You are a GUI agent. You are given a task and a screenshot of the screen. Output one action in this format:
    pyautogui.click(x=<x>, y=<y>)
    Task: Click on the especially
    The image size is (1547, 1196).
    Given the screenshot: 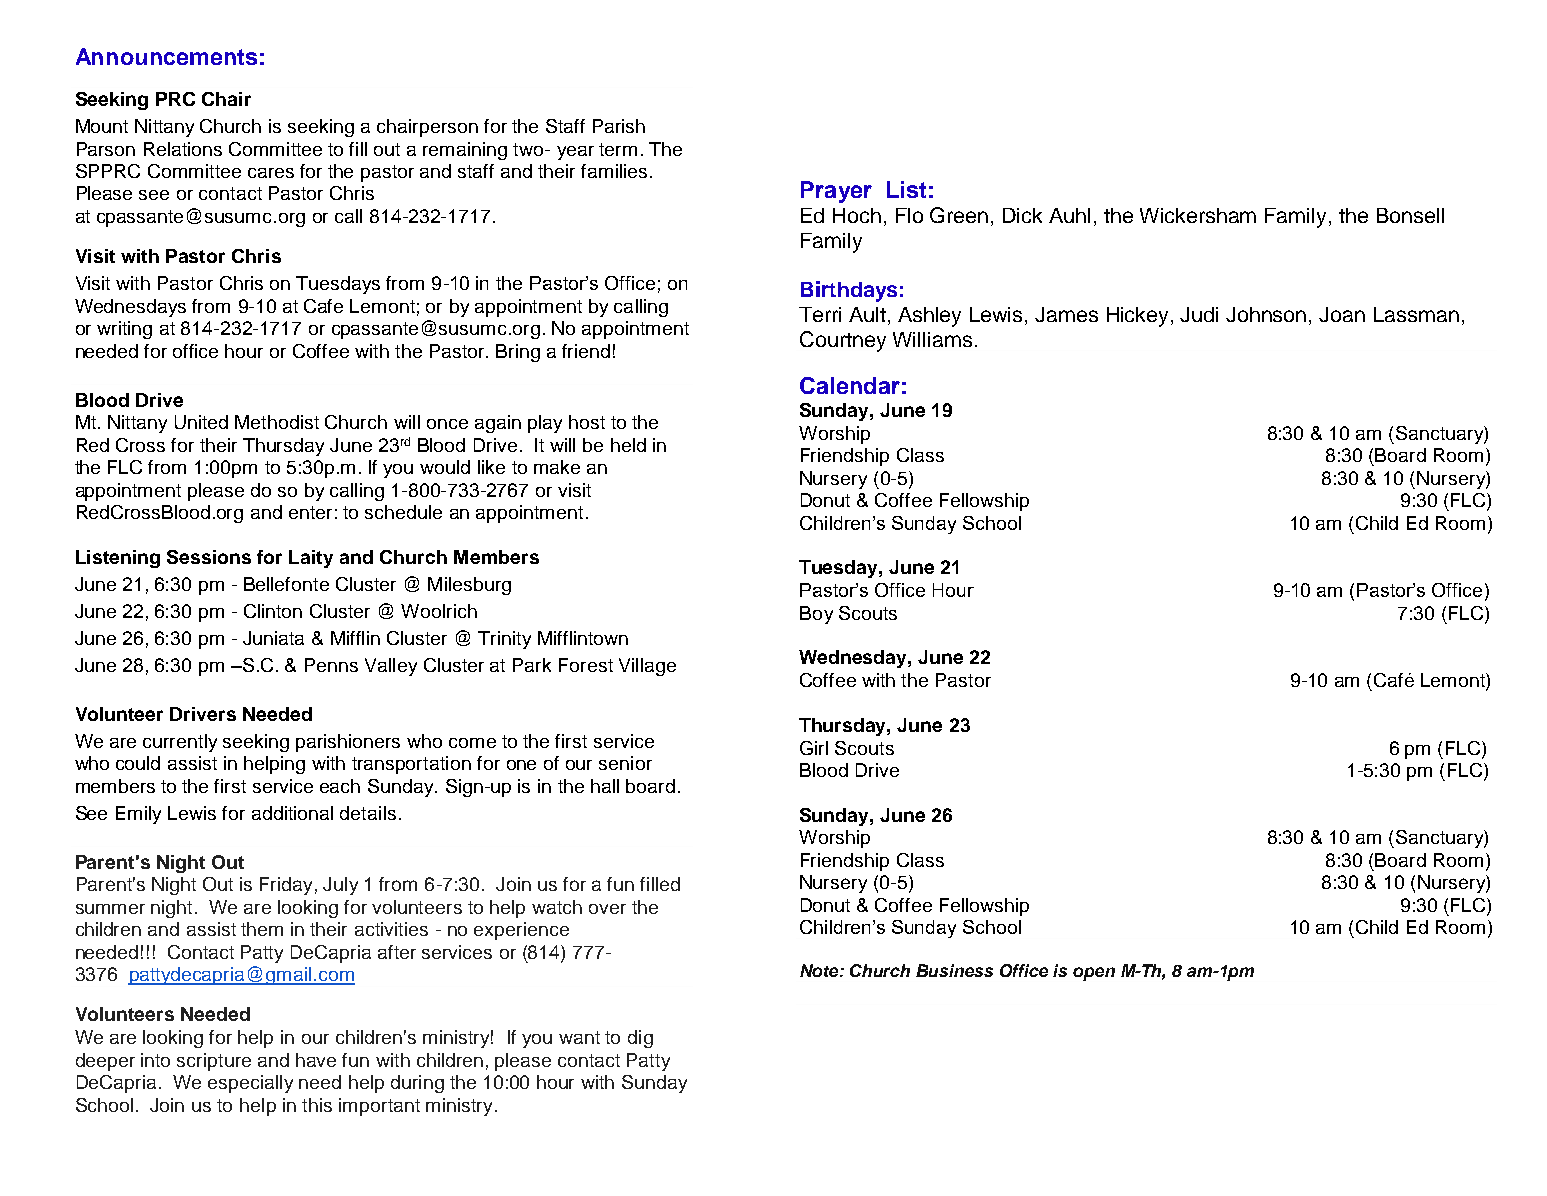 What is the action you would take?
    pyautogui.click(x=250, y=1084)
